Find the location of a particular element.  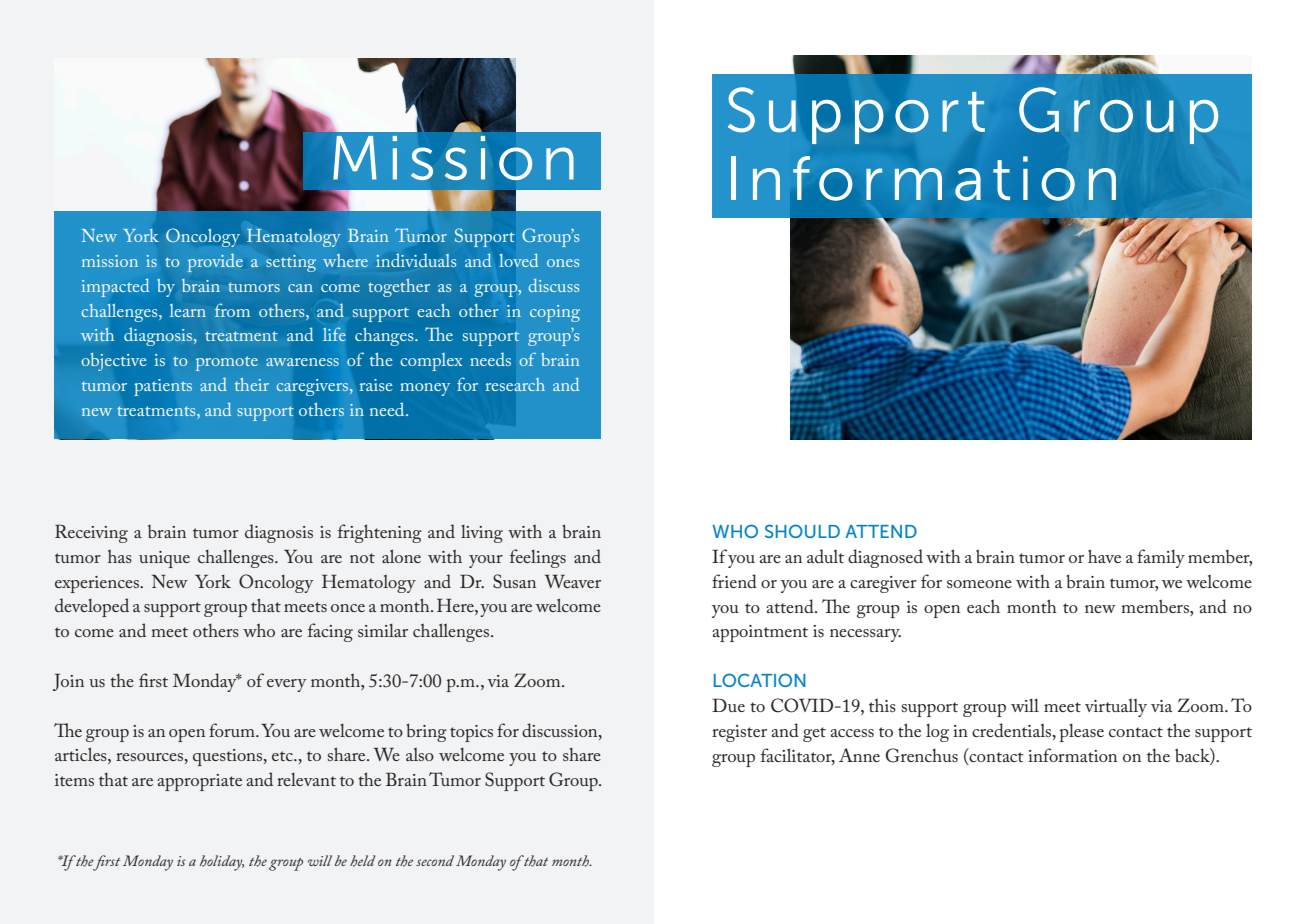

ones is located at coordinates (563, 263).
